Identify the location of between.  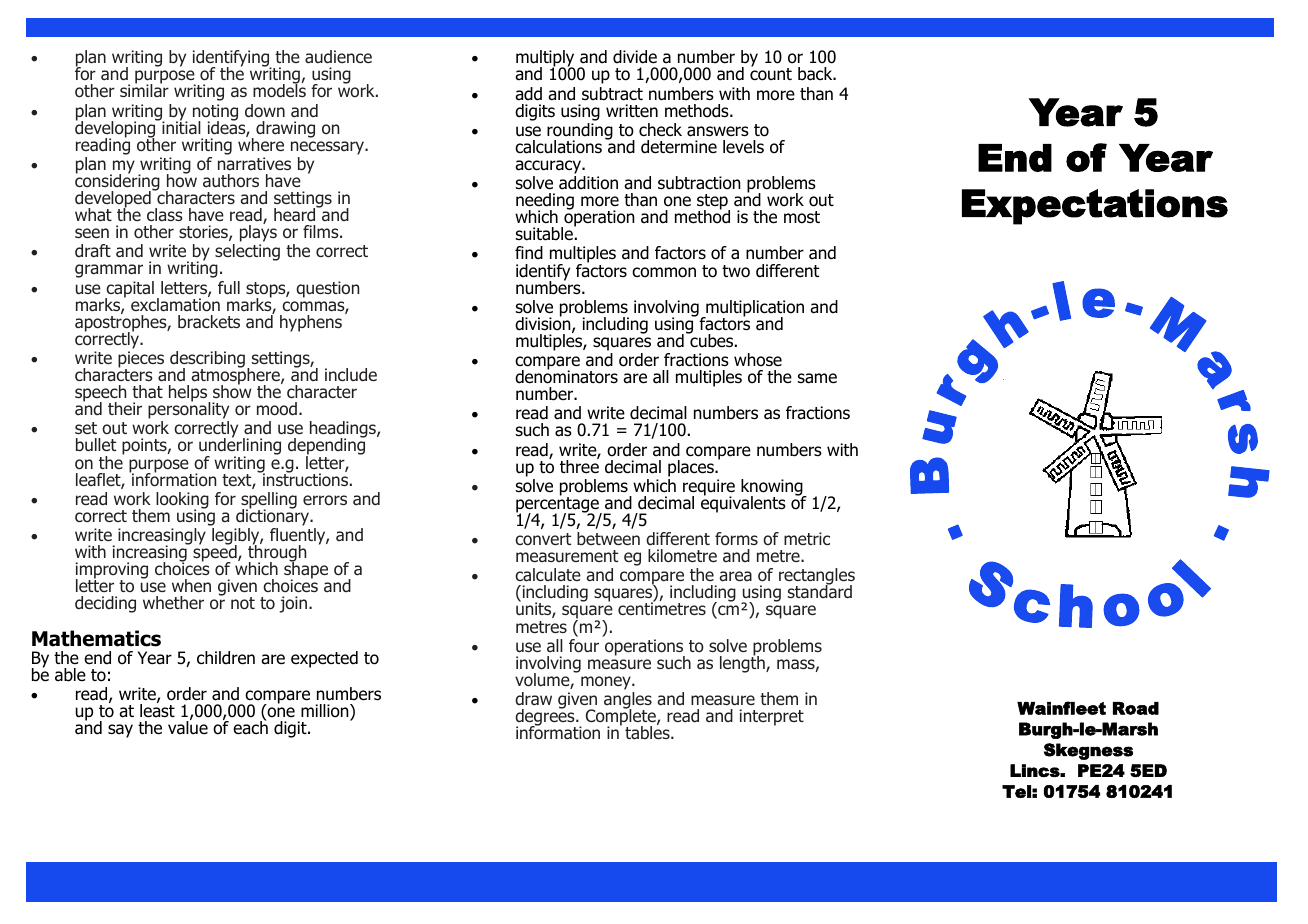
(608, 539).
